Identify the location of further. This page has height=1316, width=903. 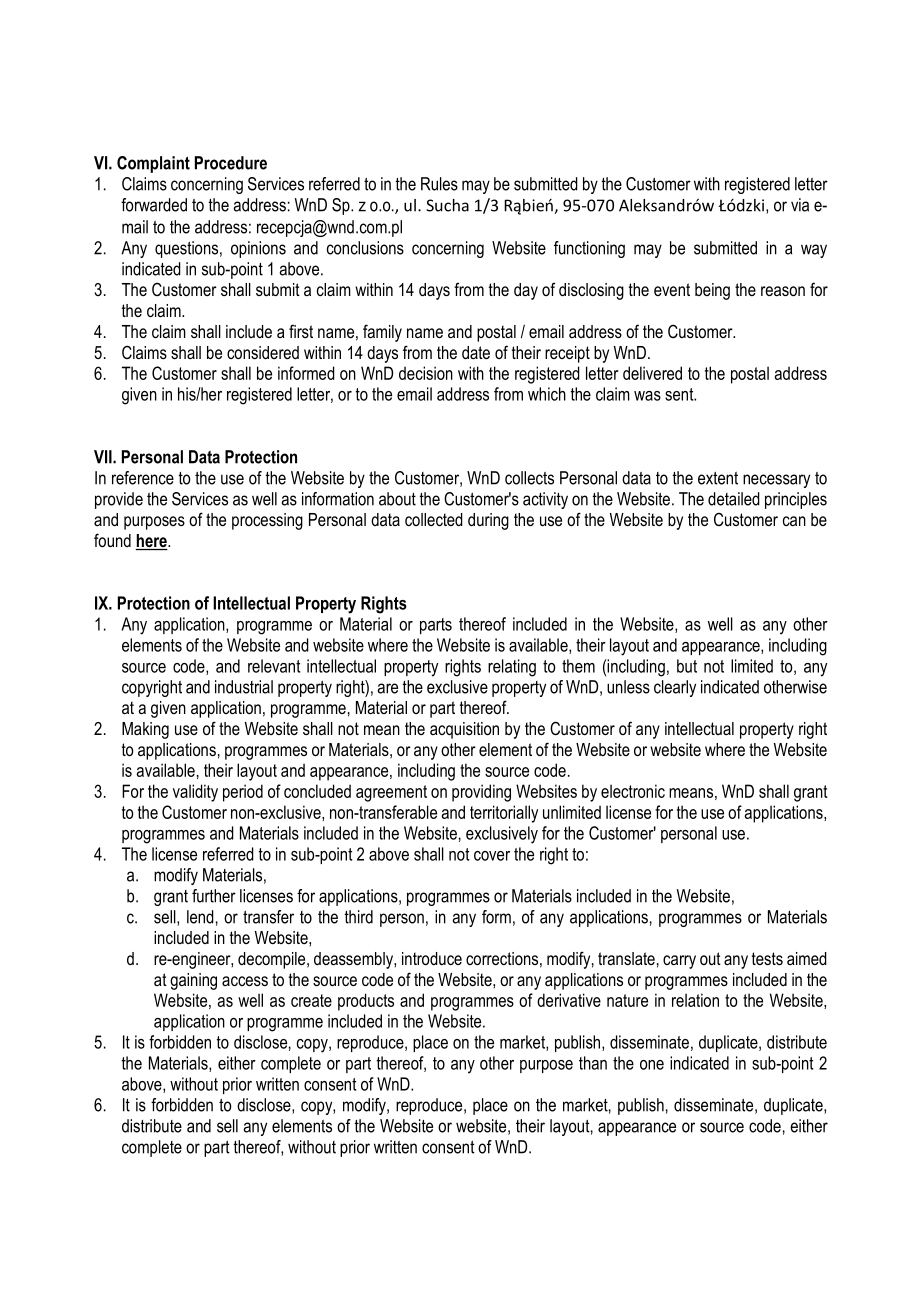
(214, 896).
